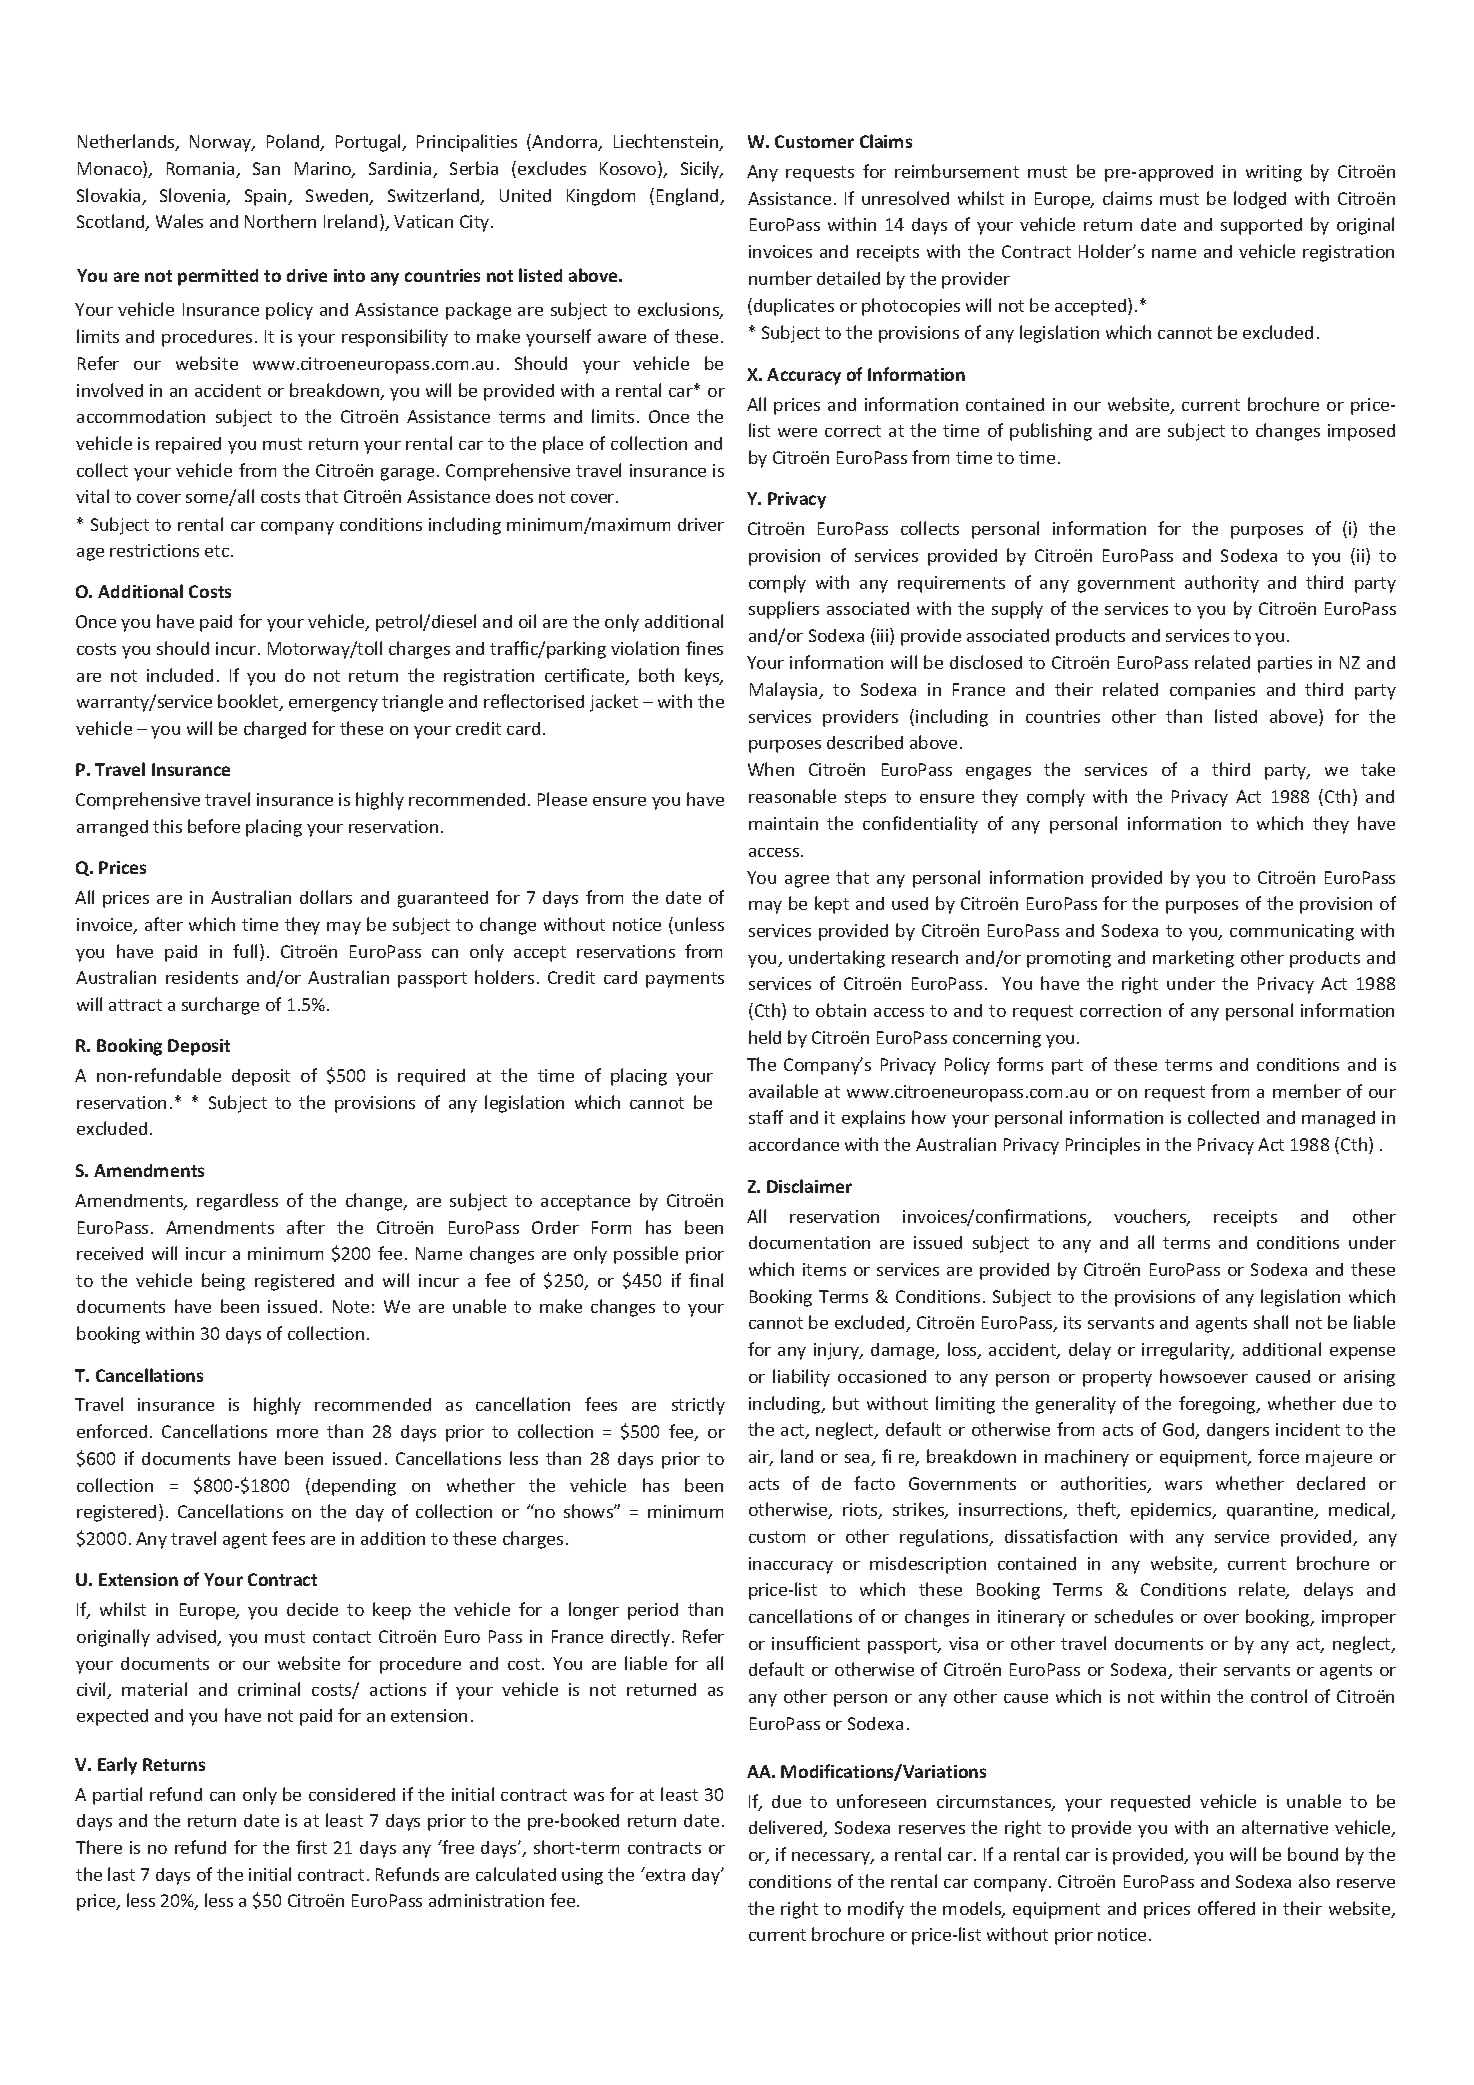 The width and height of the screenshot is (1474, 2085). What do you see at coordinates (223, 1282) in the screenshot?
I see `being` at bounding box center [223, 1282].
